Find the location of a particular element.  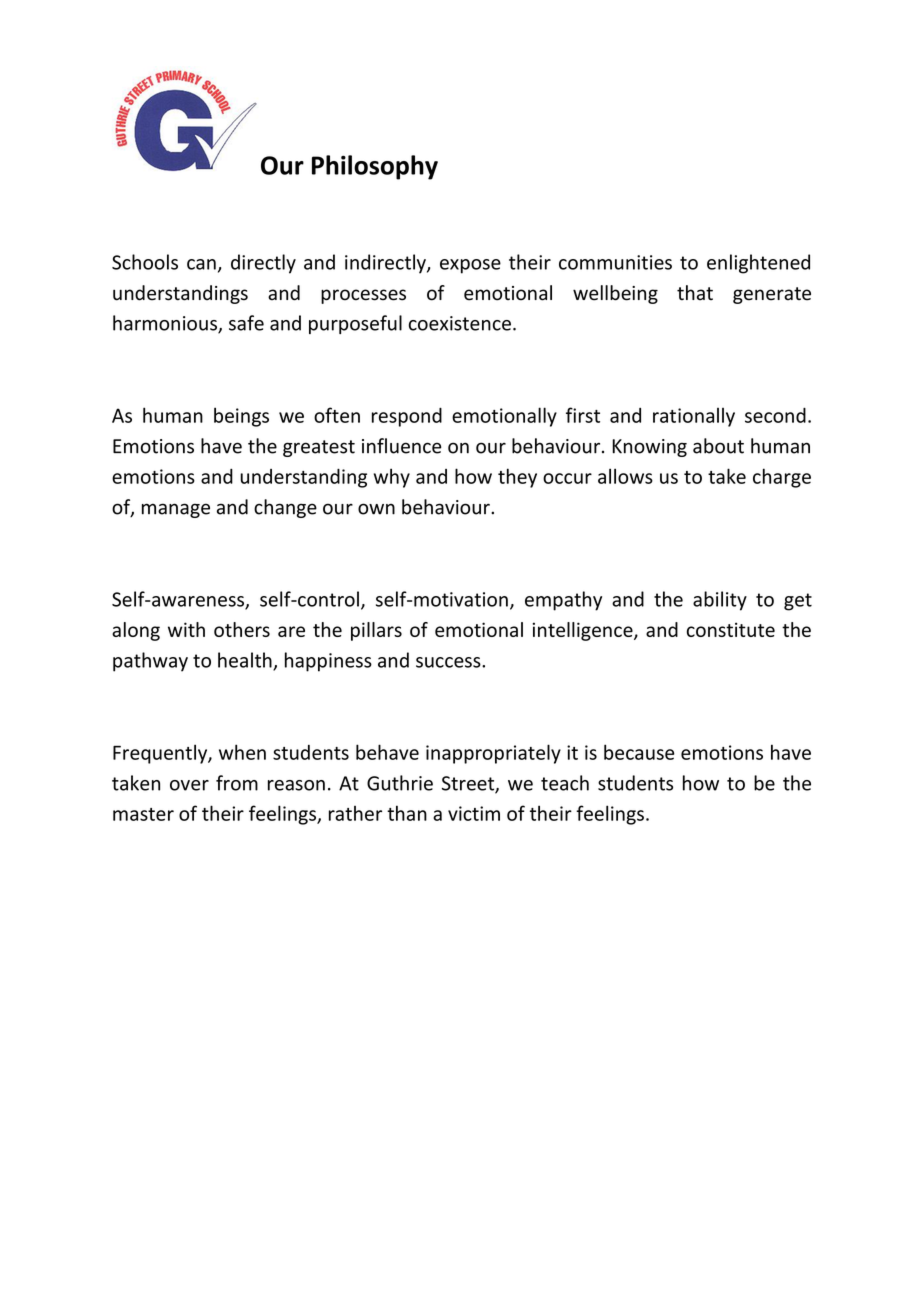

over is located at coordinates (189, 785).
